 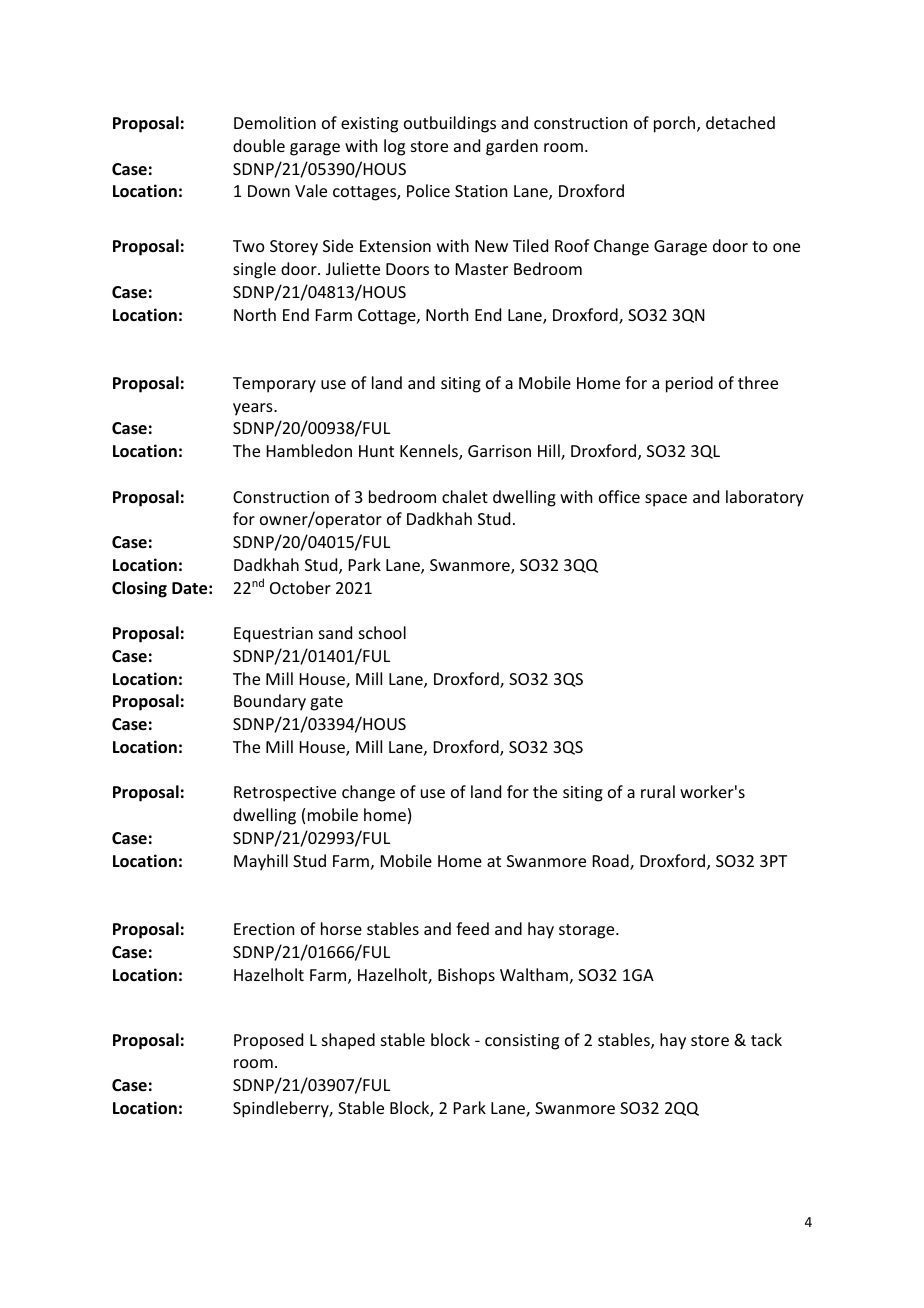 I want to click on years, so click(x=254, y=409).
